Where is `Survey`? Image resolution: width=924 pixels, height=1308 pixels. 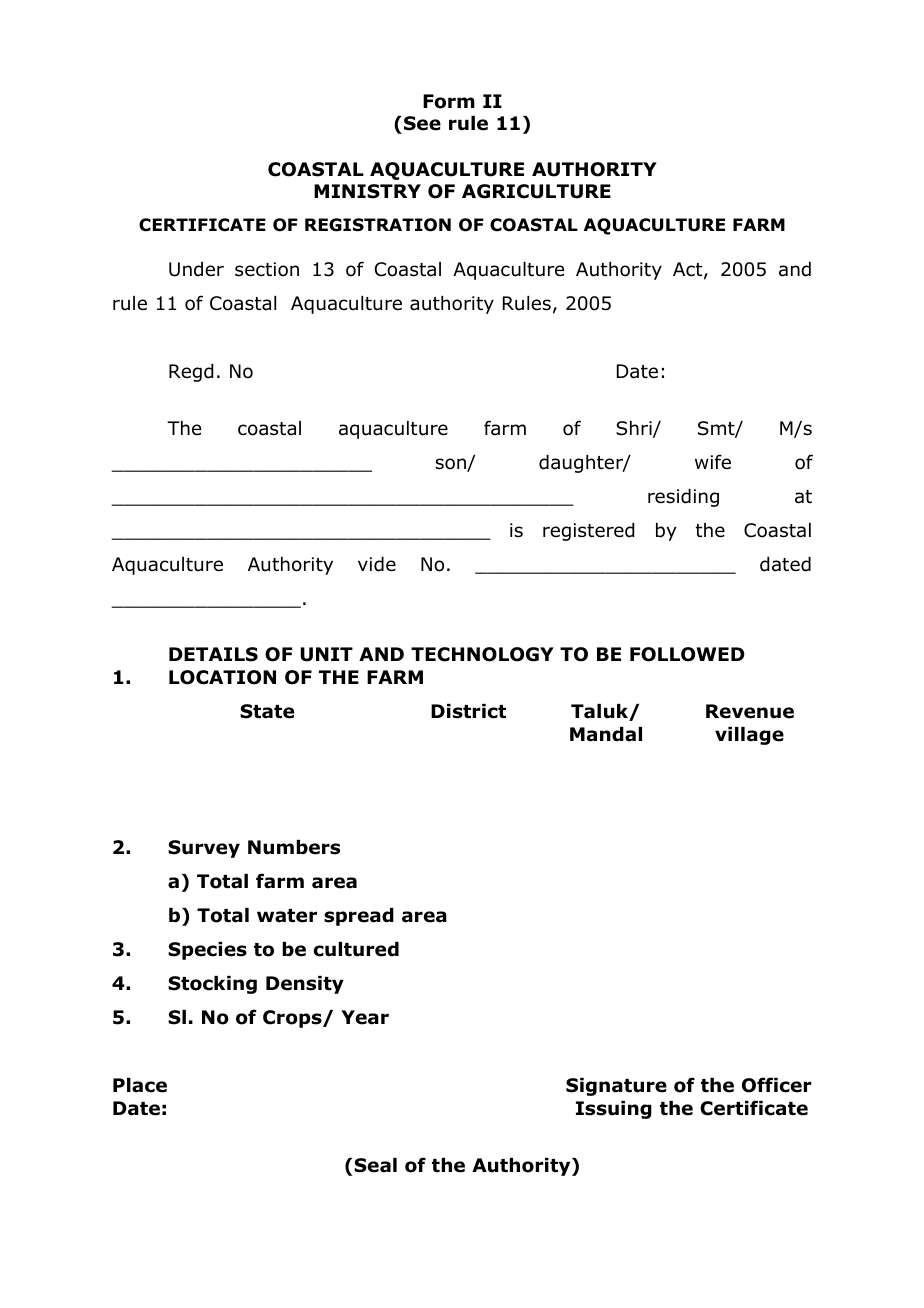
Survey is located at coordinates (204, 849).
